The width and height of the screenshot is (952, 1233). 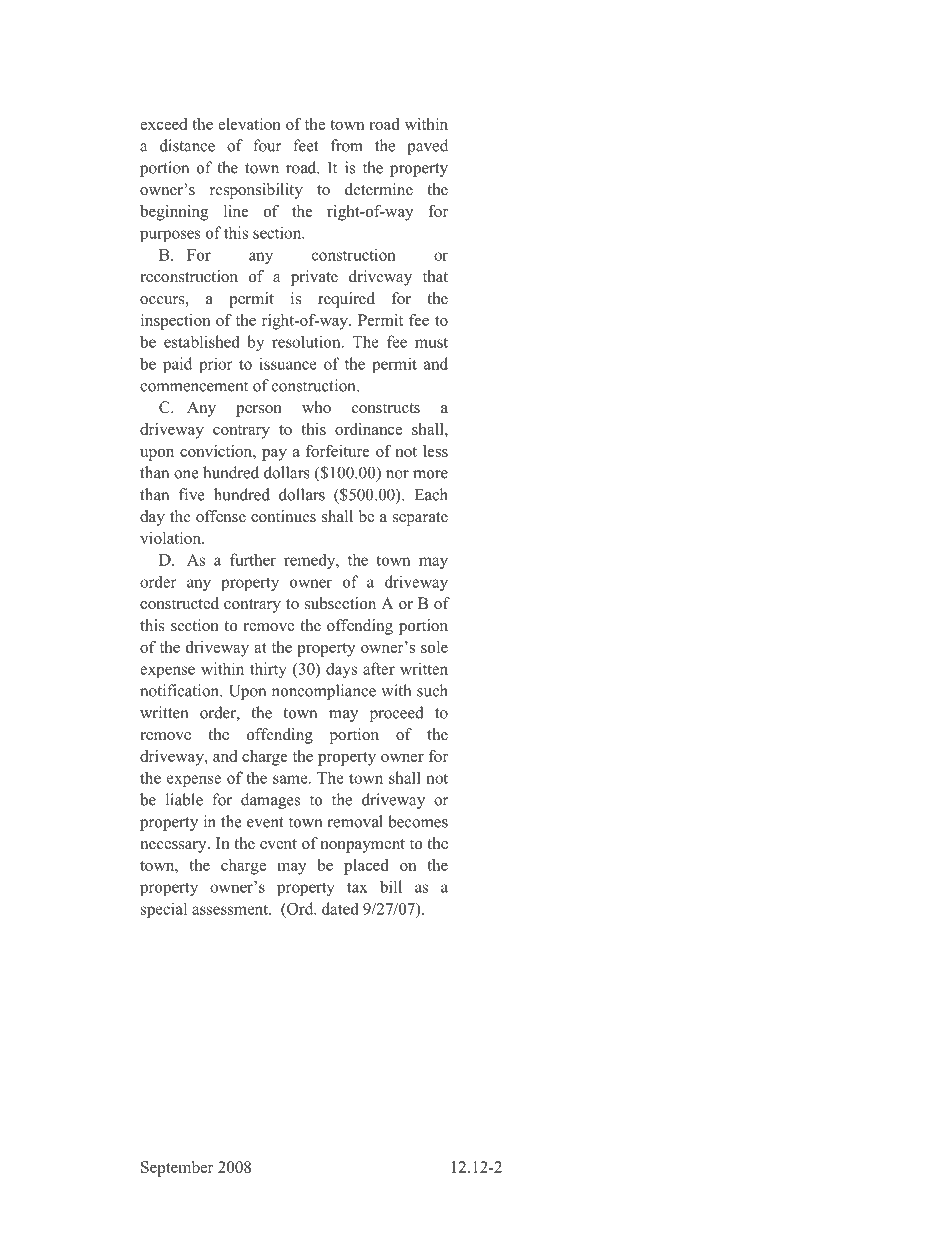 I want to click on distance, so click(x=187, y=145).
